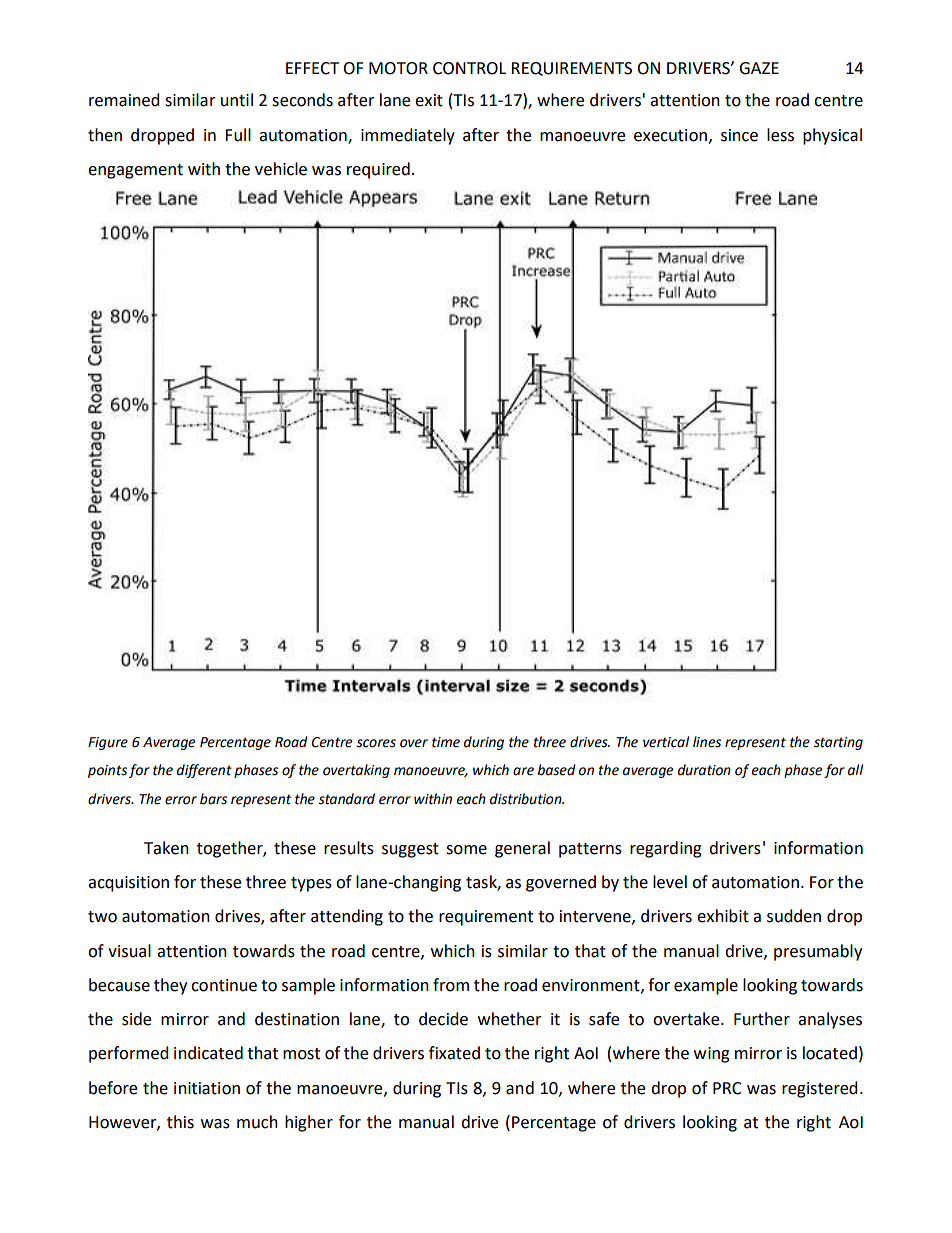 Image resolution: width=952 pixels, height=1233 pixels. What do you see at coordinates (237, 100) in the screenshot?
I see `until` at bounding box center [237, 100].
